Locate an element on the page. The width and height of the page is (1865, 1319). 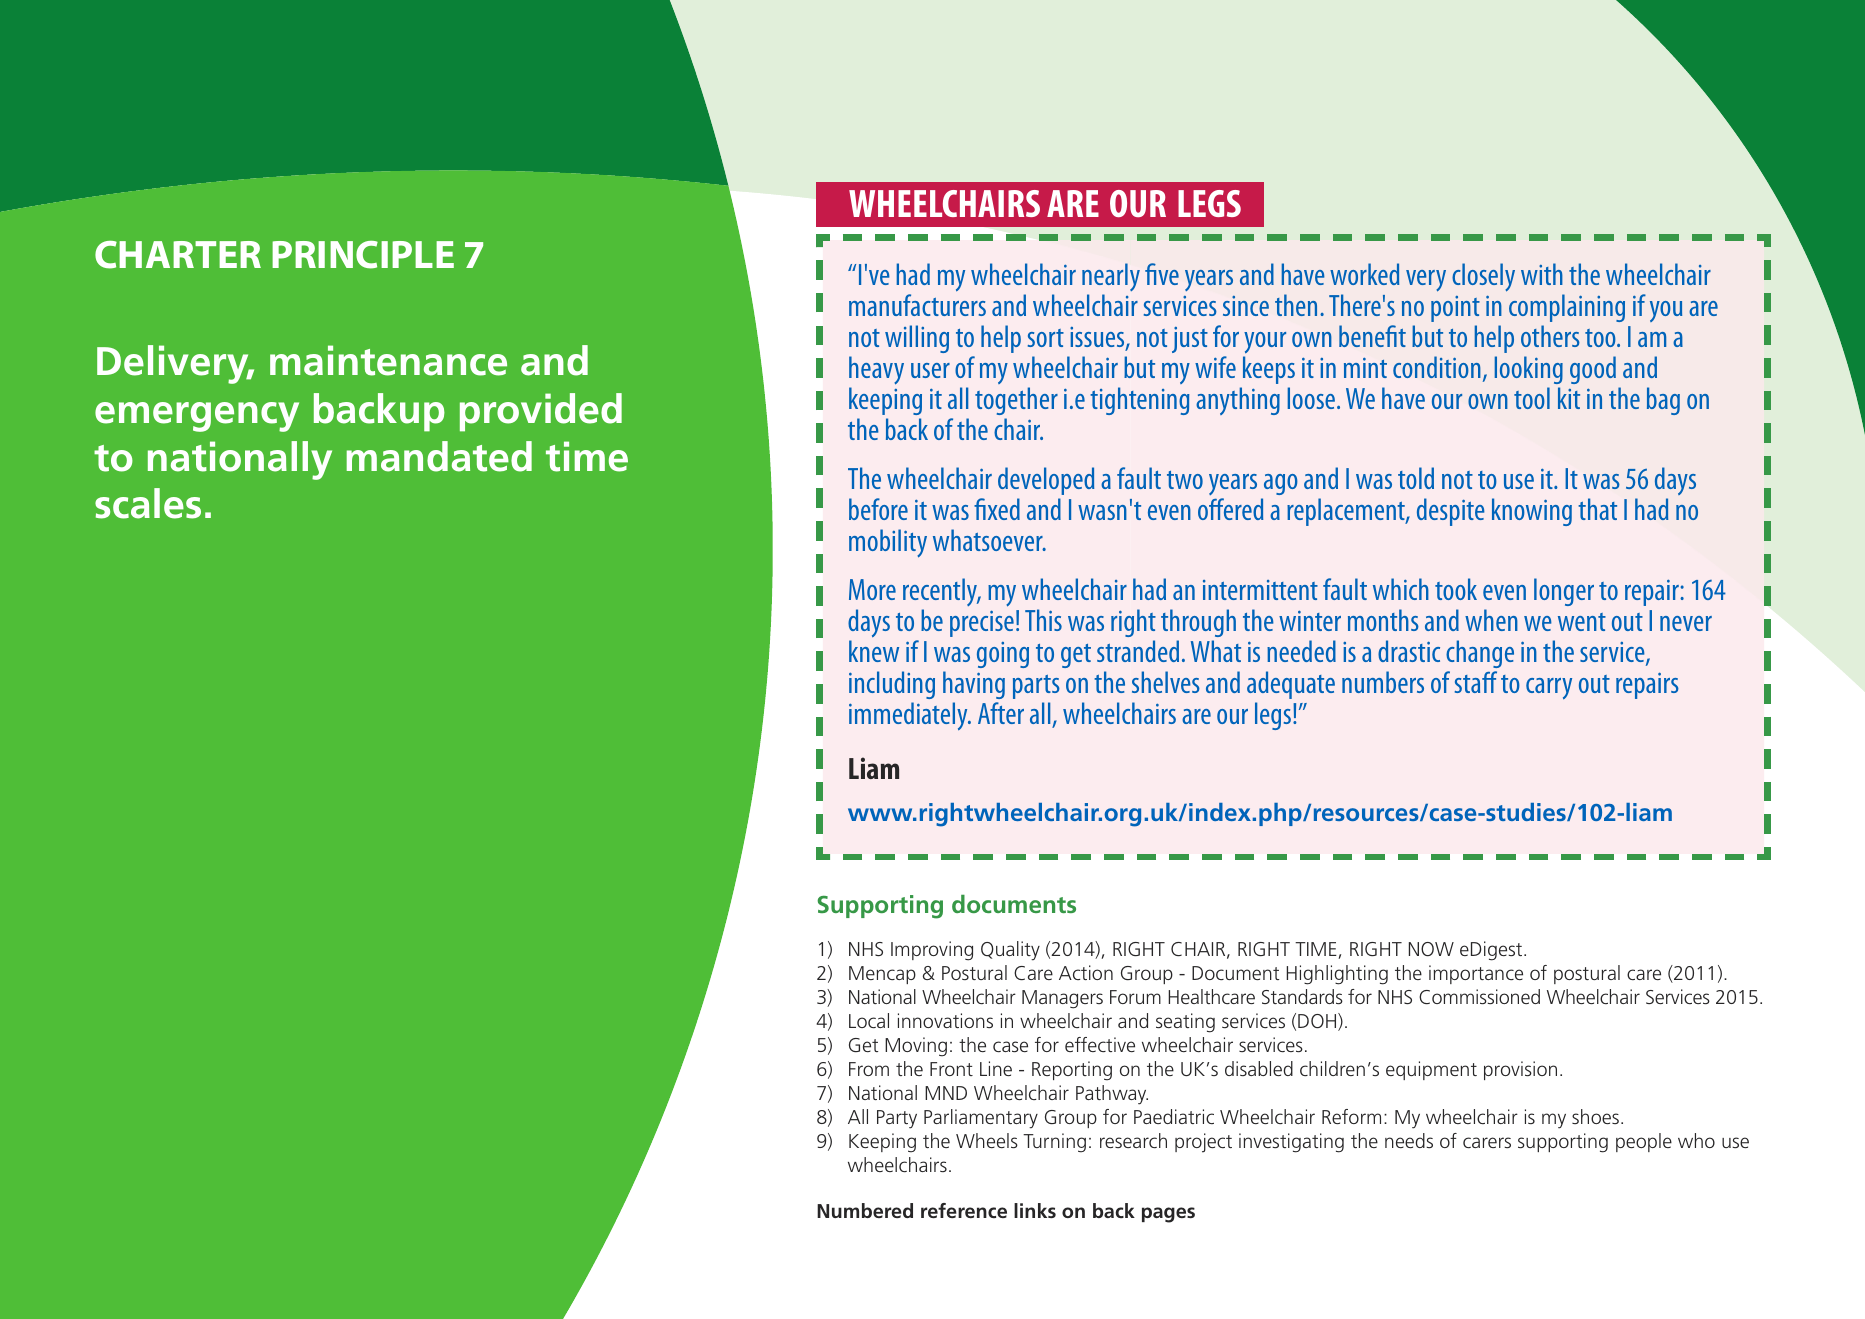
Numbered is located at coordinates (865, 1210).
